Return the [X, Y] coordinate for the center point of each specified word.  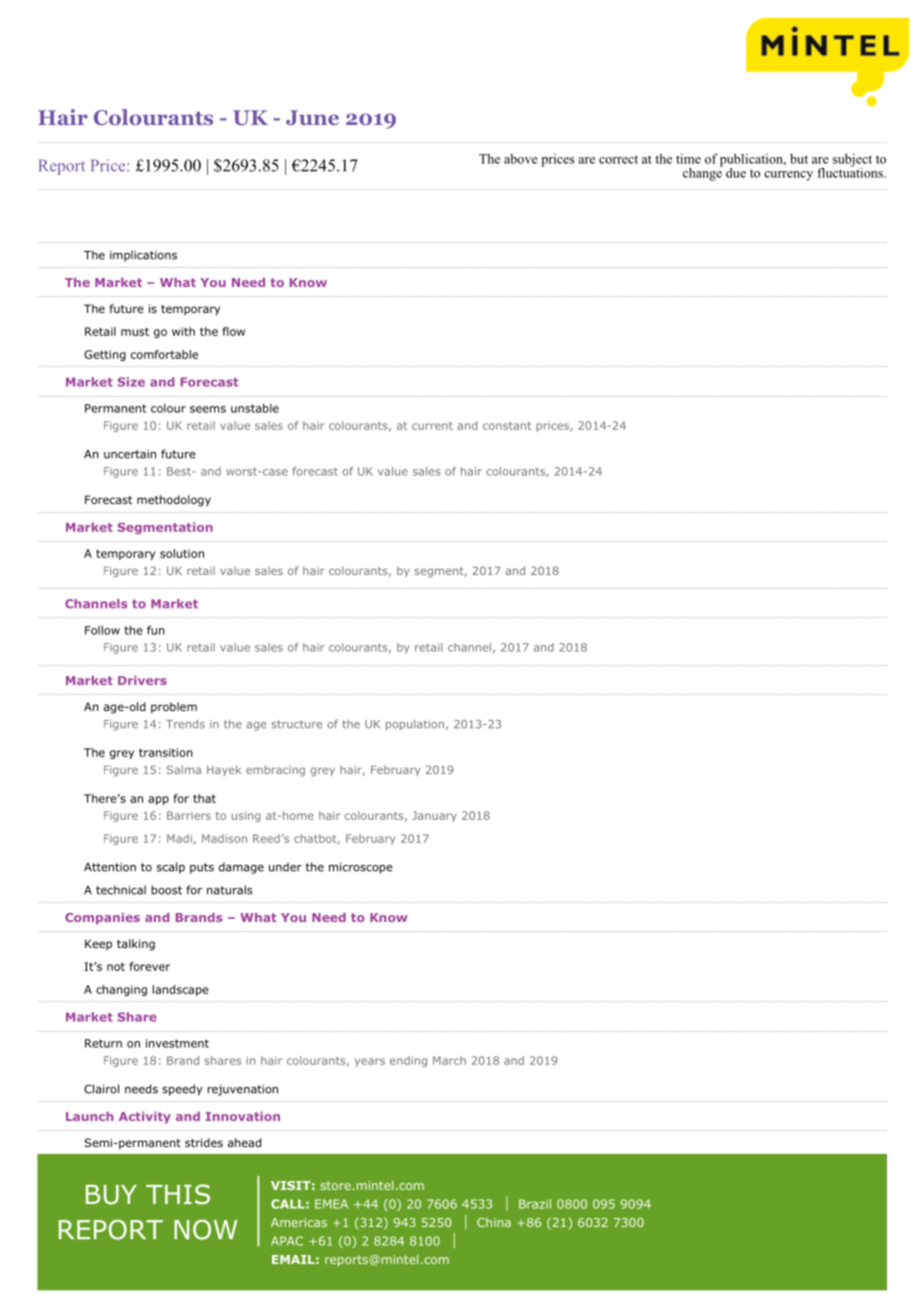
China [494, 1222]
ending [408, 1061]
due [736, 173]
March [449, 1060]
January [434, 816]
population [415, 725]
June [312, 118]
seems [208, 409]
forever [150, 966]
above [521, 159]
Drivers [142, 680]
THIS [178, 1194]
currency [788, 176]
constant [507, 426]
